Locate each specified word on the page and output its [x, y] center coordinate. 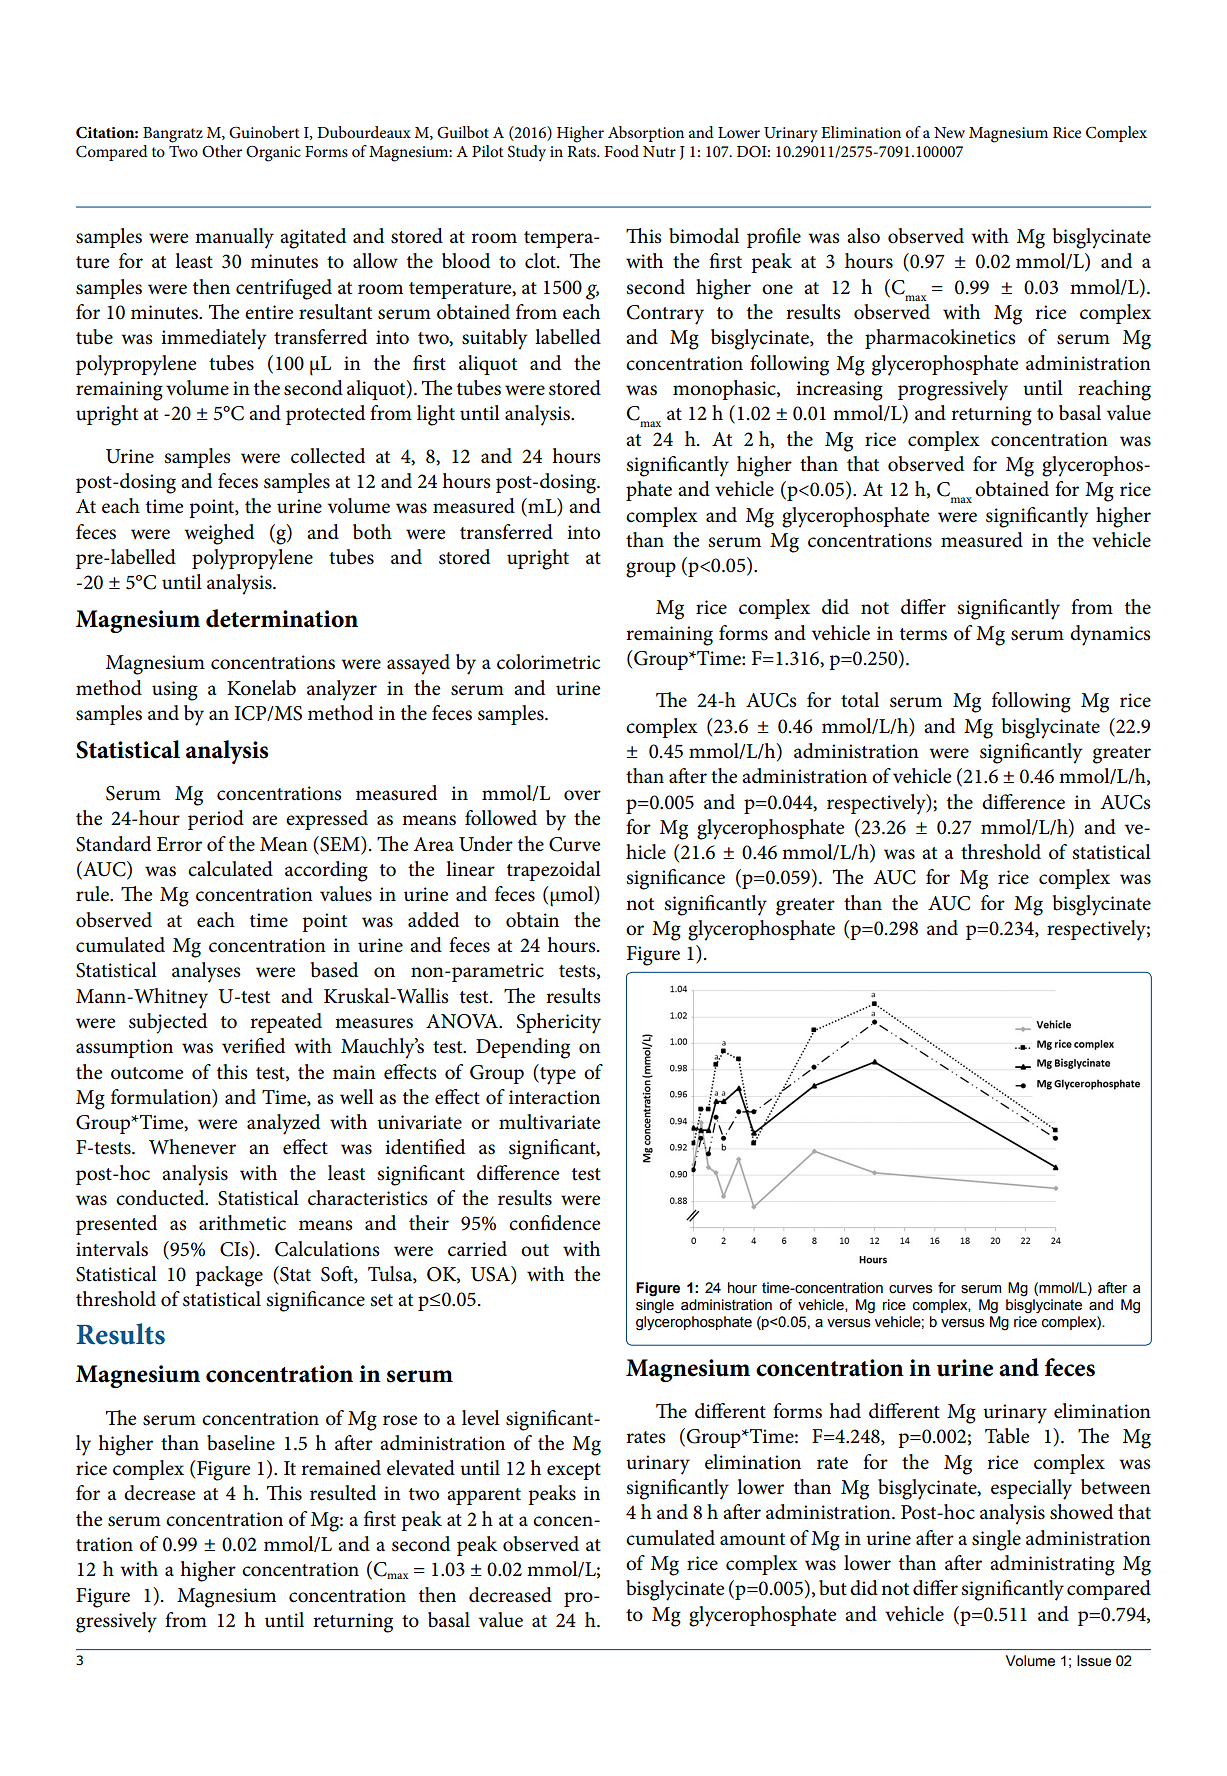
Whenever [192, 1147]
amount [752, 1539]
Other [222, 151]
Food [622, 151]
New [949, 132]
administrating [1052, 1565]
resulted [343, 1493]
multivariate [549, 1122]
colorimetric [548, 662]
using [175, 691]
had [845, 1411]
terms [923, 634]
